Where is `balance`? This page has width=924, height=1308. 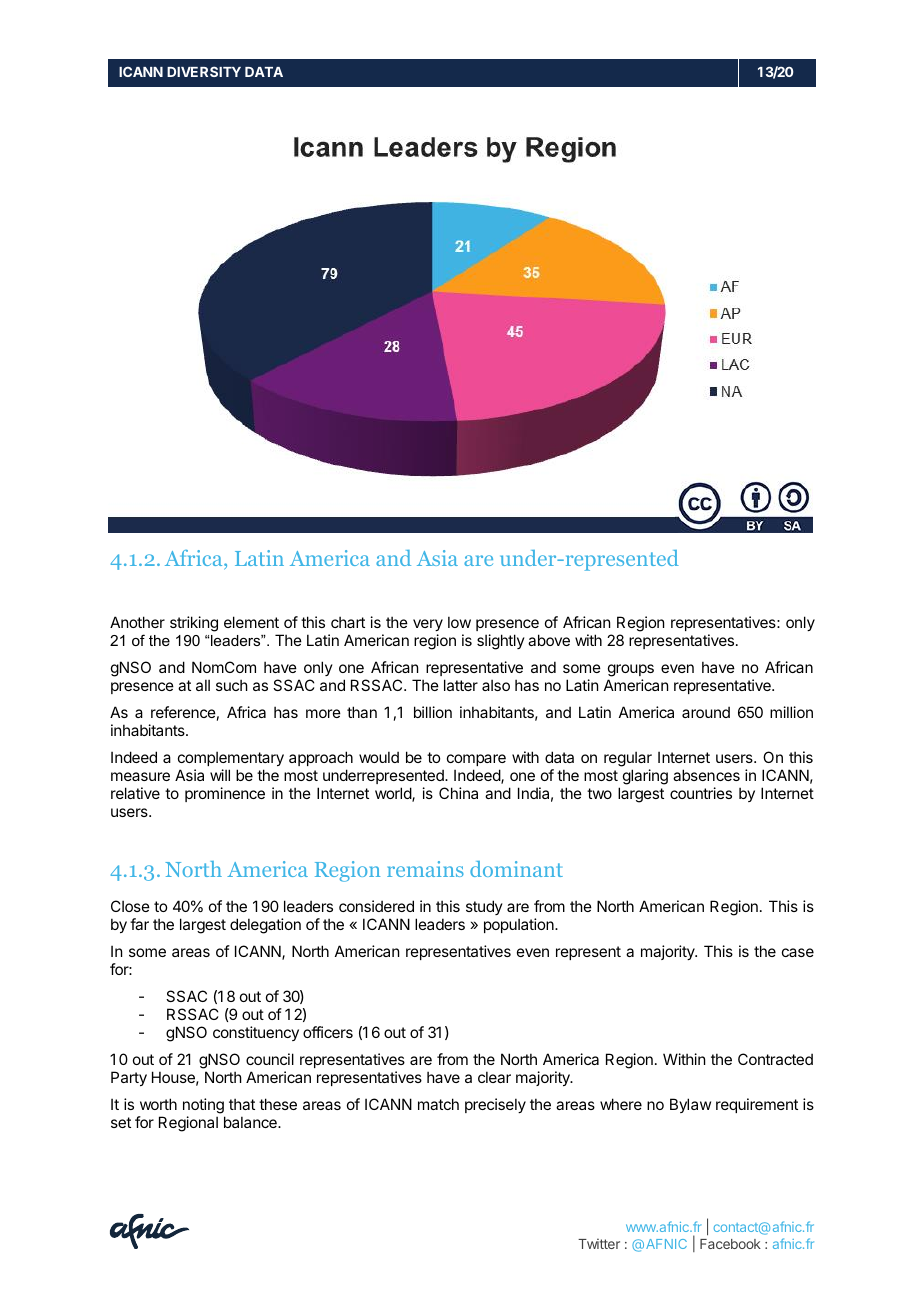 balance is located at coordinates (251, 1122).
